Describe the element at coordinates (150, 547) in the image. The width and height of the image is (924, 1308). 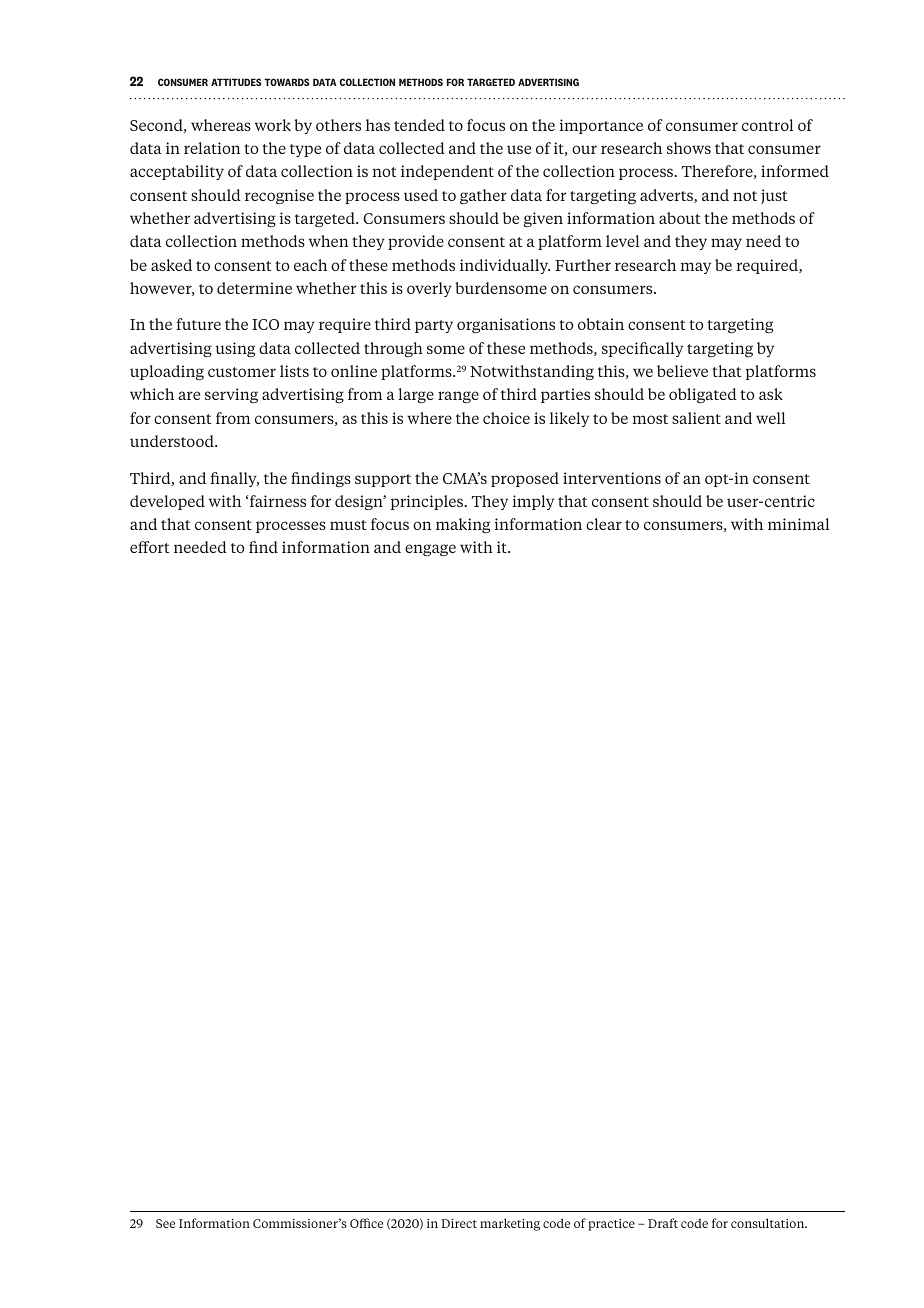
I see `effort` at that location.
